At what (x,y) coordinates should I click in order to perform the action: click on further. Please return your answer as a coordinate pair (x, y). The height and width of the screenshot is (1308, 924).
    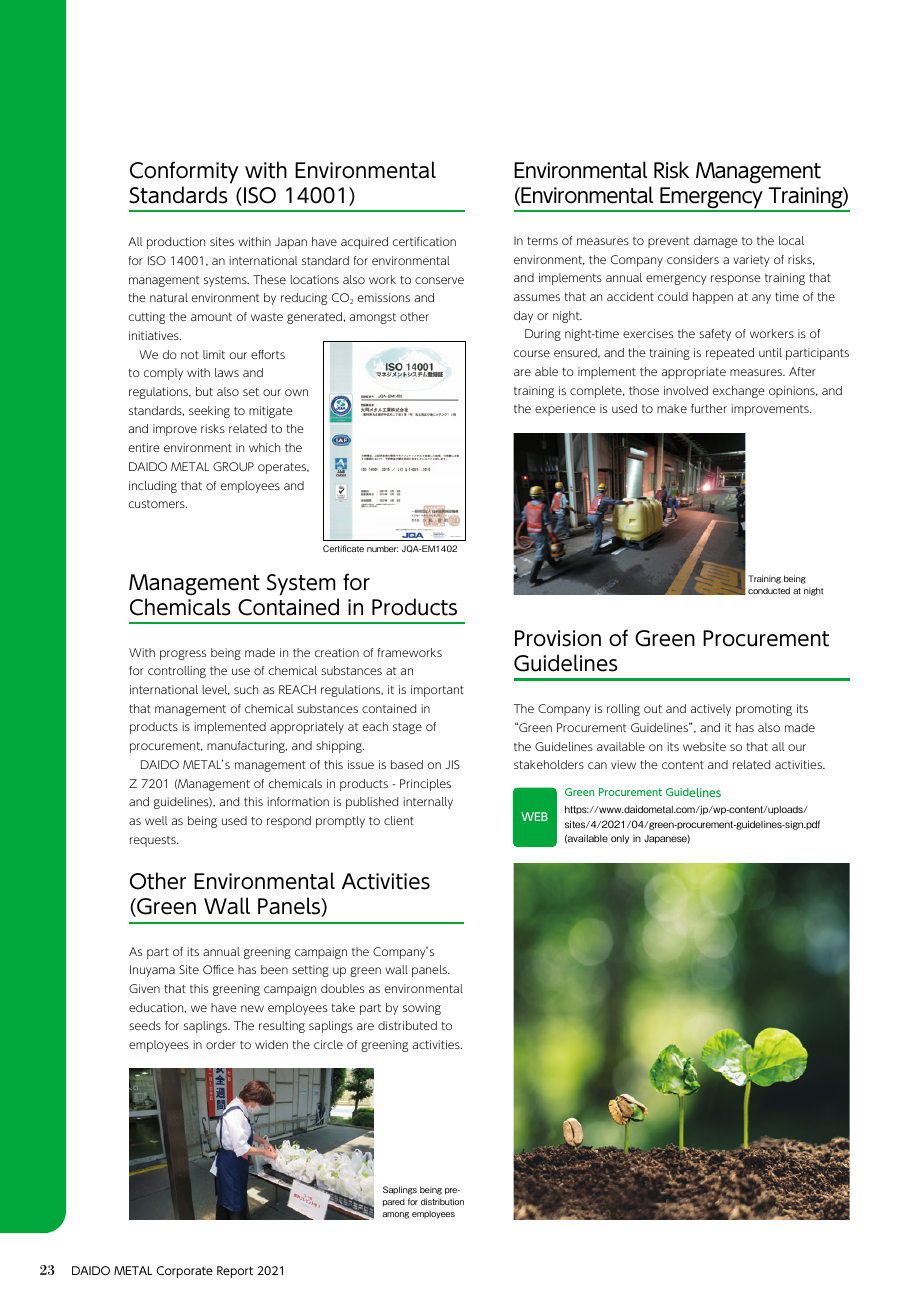
    Looking at the image, I should click on (709, 408).
